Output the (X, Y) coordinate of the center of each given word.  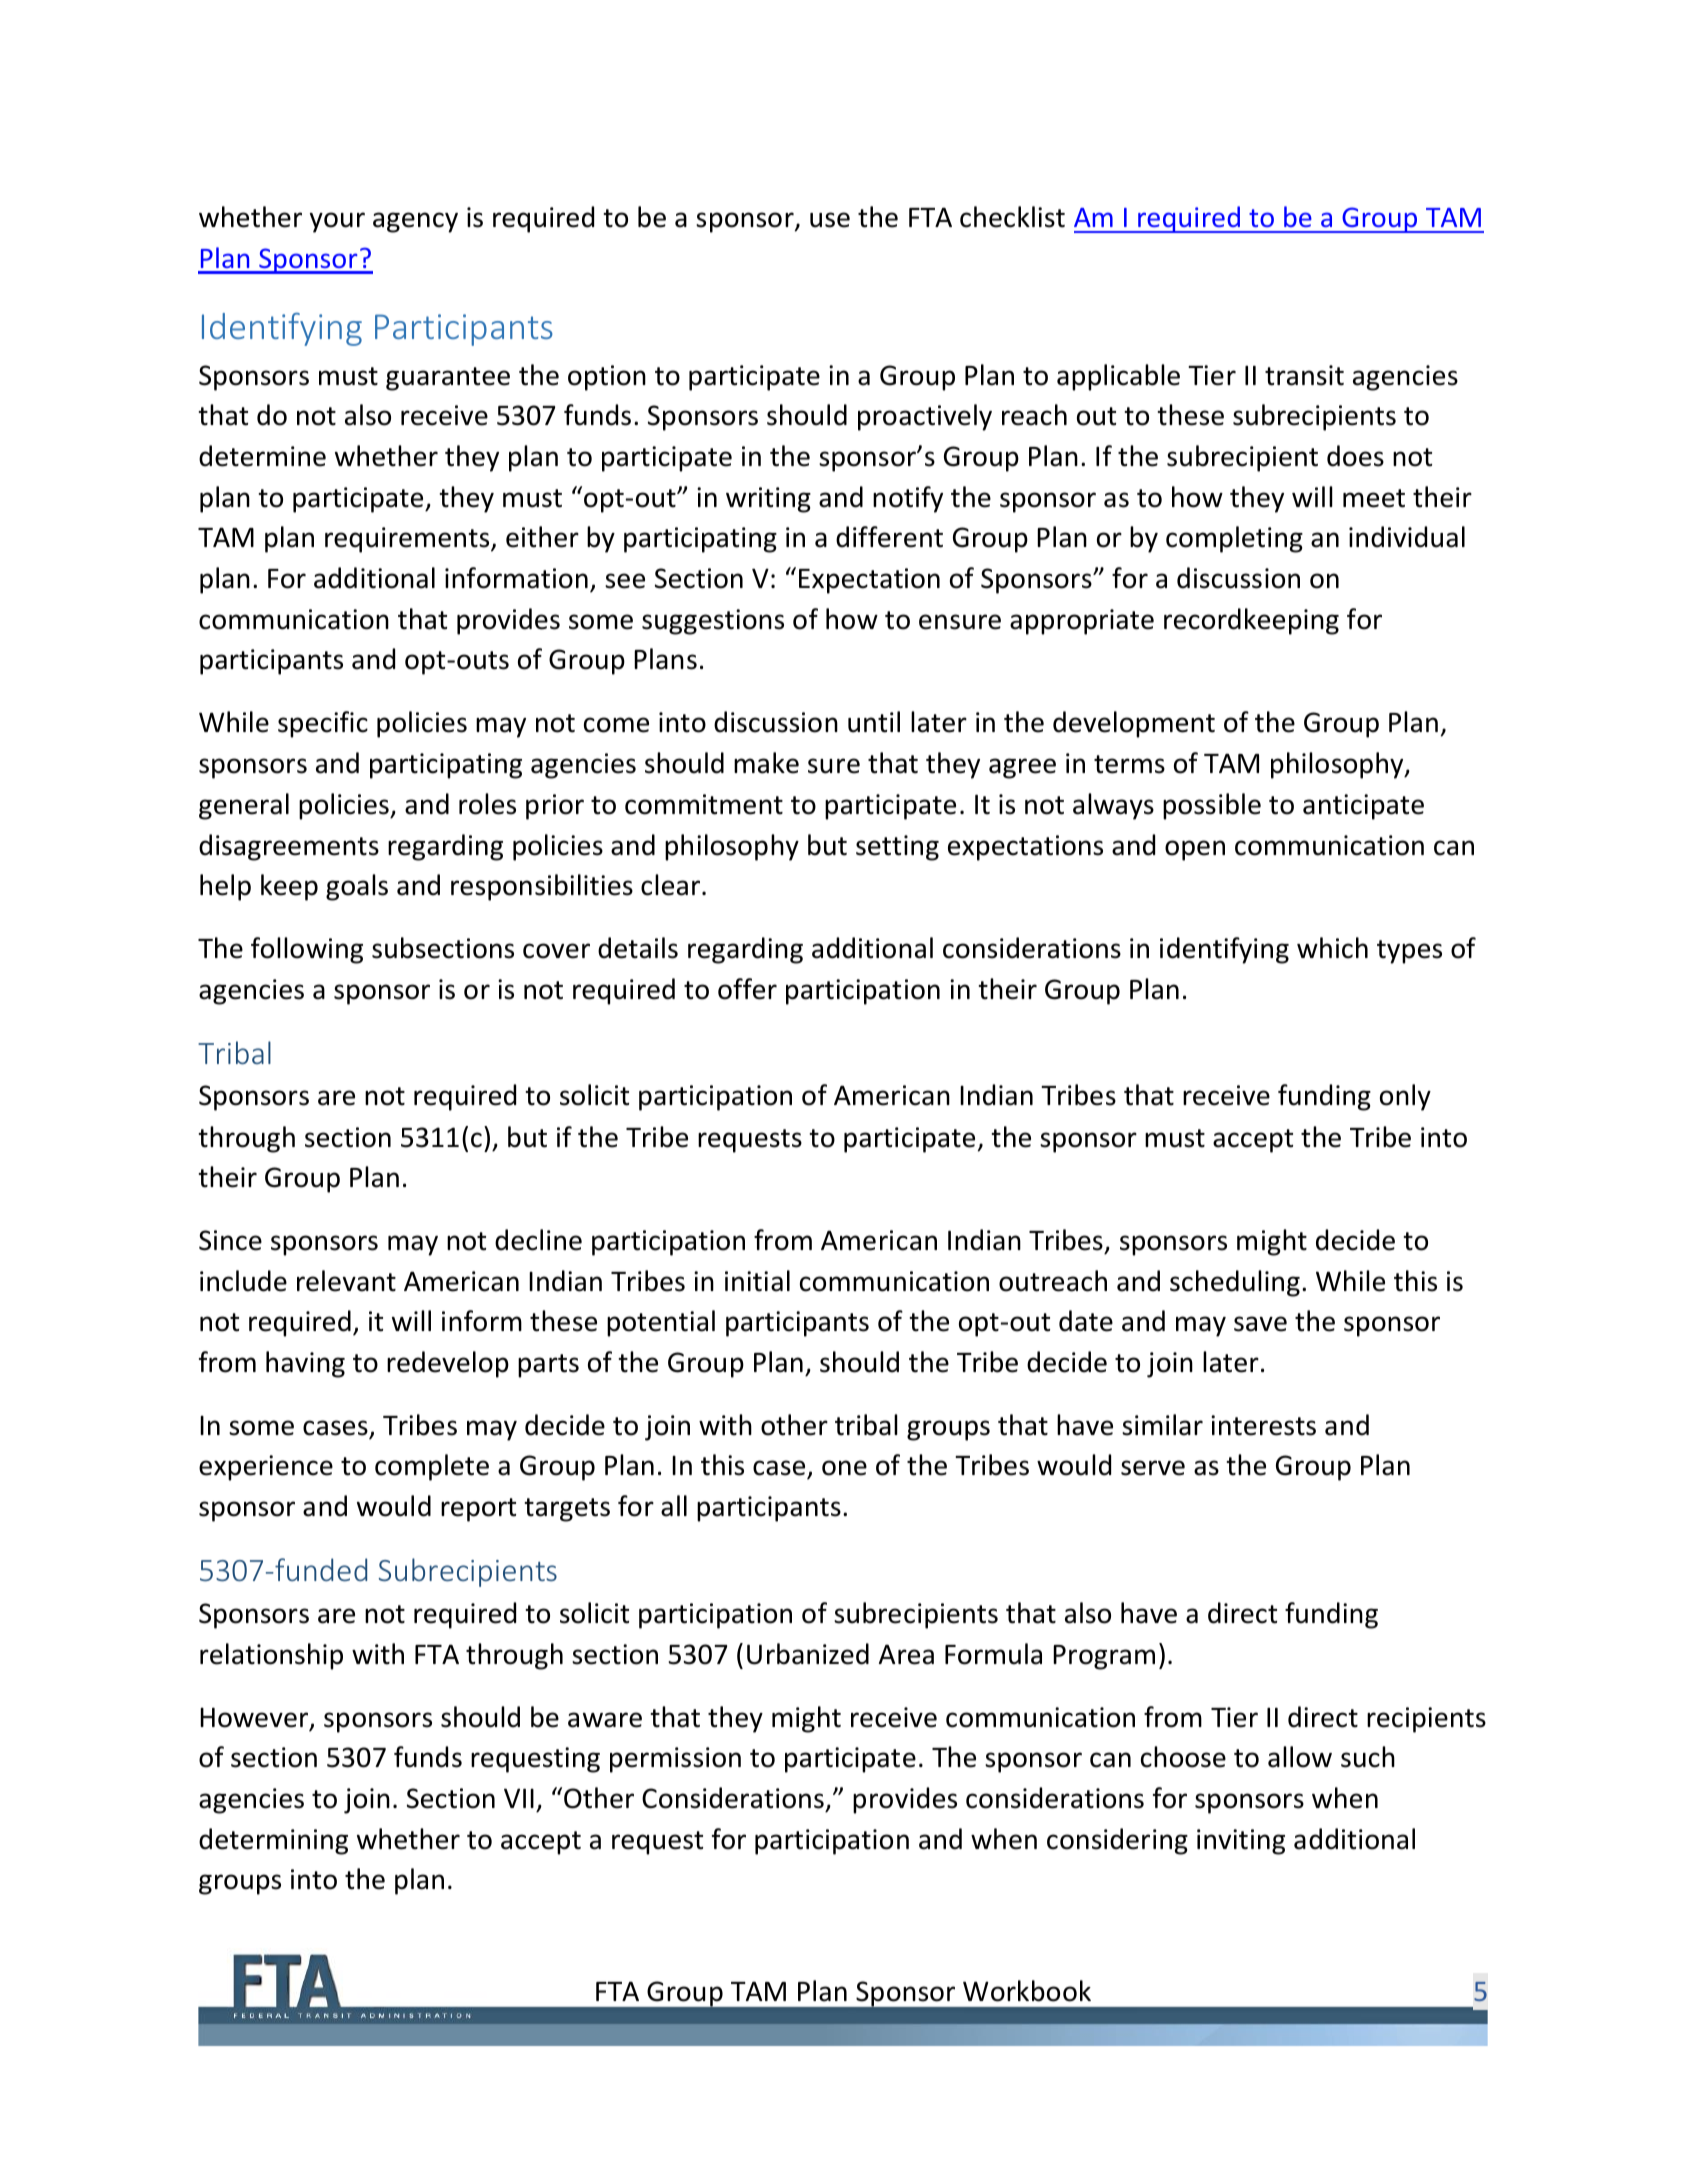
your (337, 222)
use (830, 220)
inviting (1241, 1842)
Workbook (1027, 1991)
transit (1304, 375)
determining (273, 1841)
